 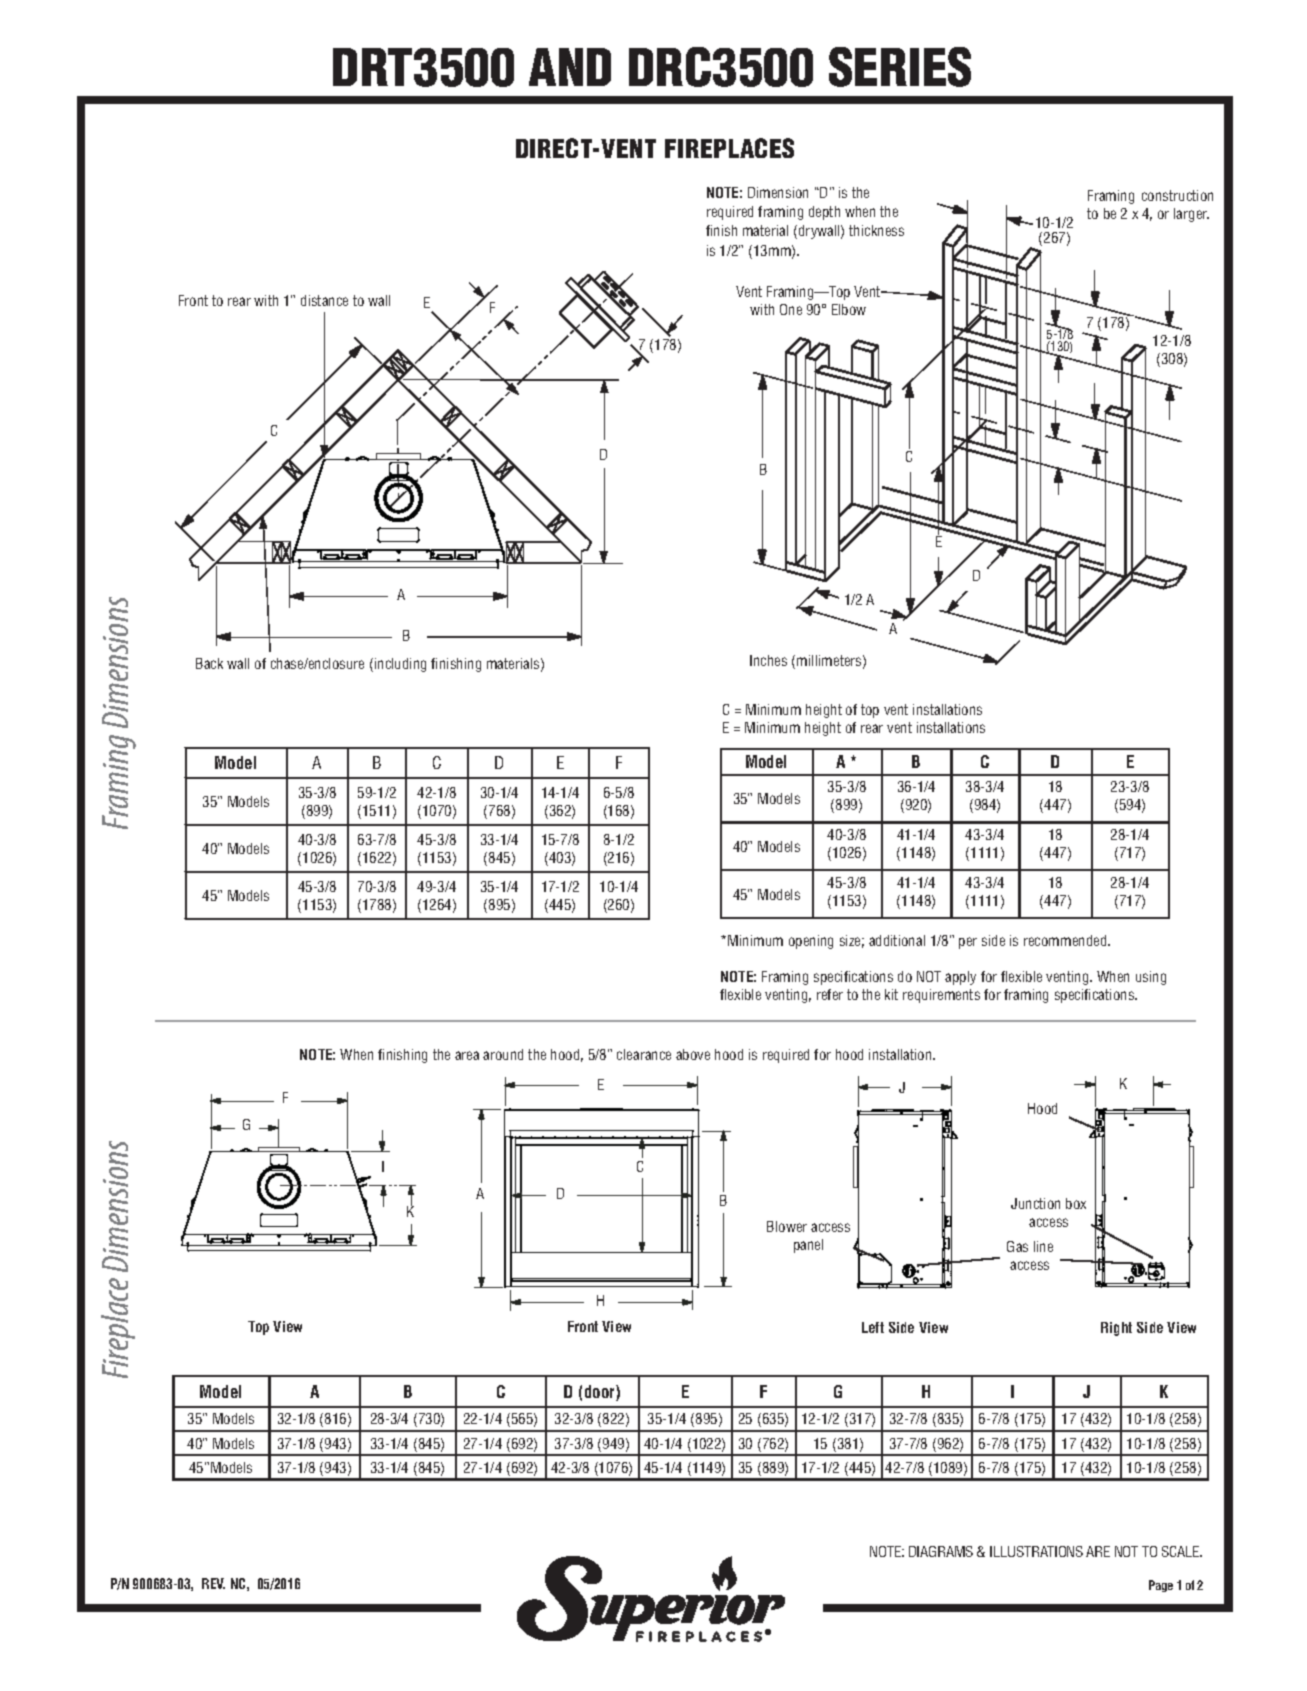 What do you see at coordinates (1191, 215) in the page?
I see `larger` at bounding box center [1191, 215].
